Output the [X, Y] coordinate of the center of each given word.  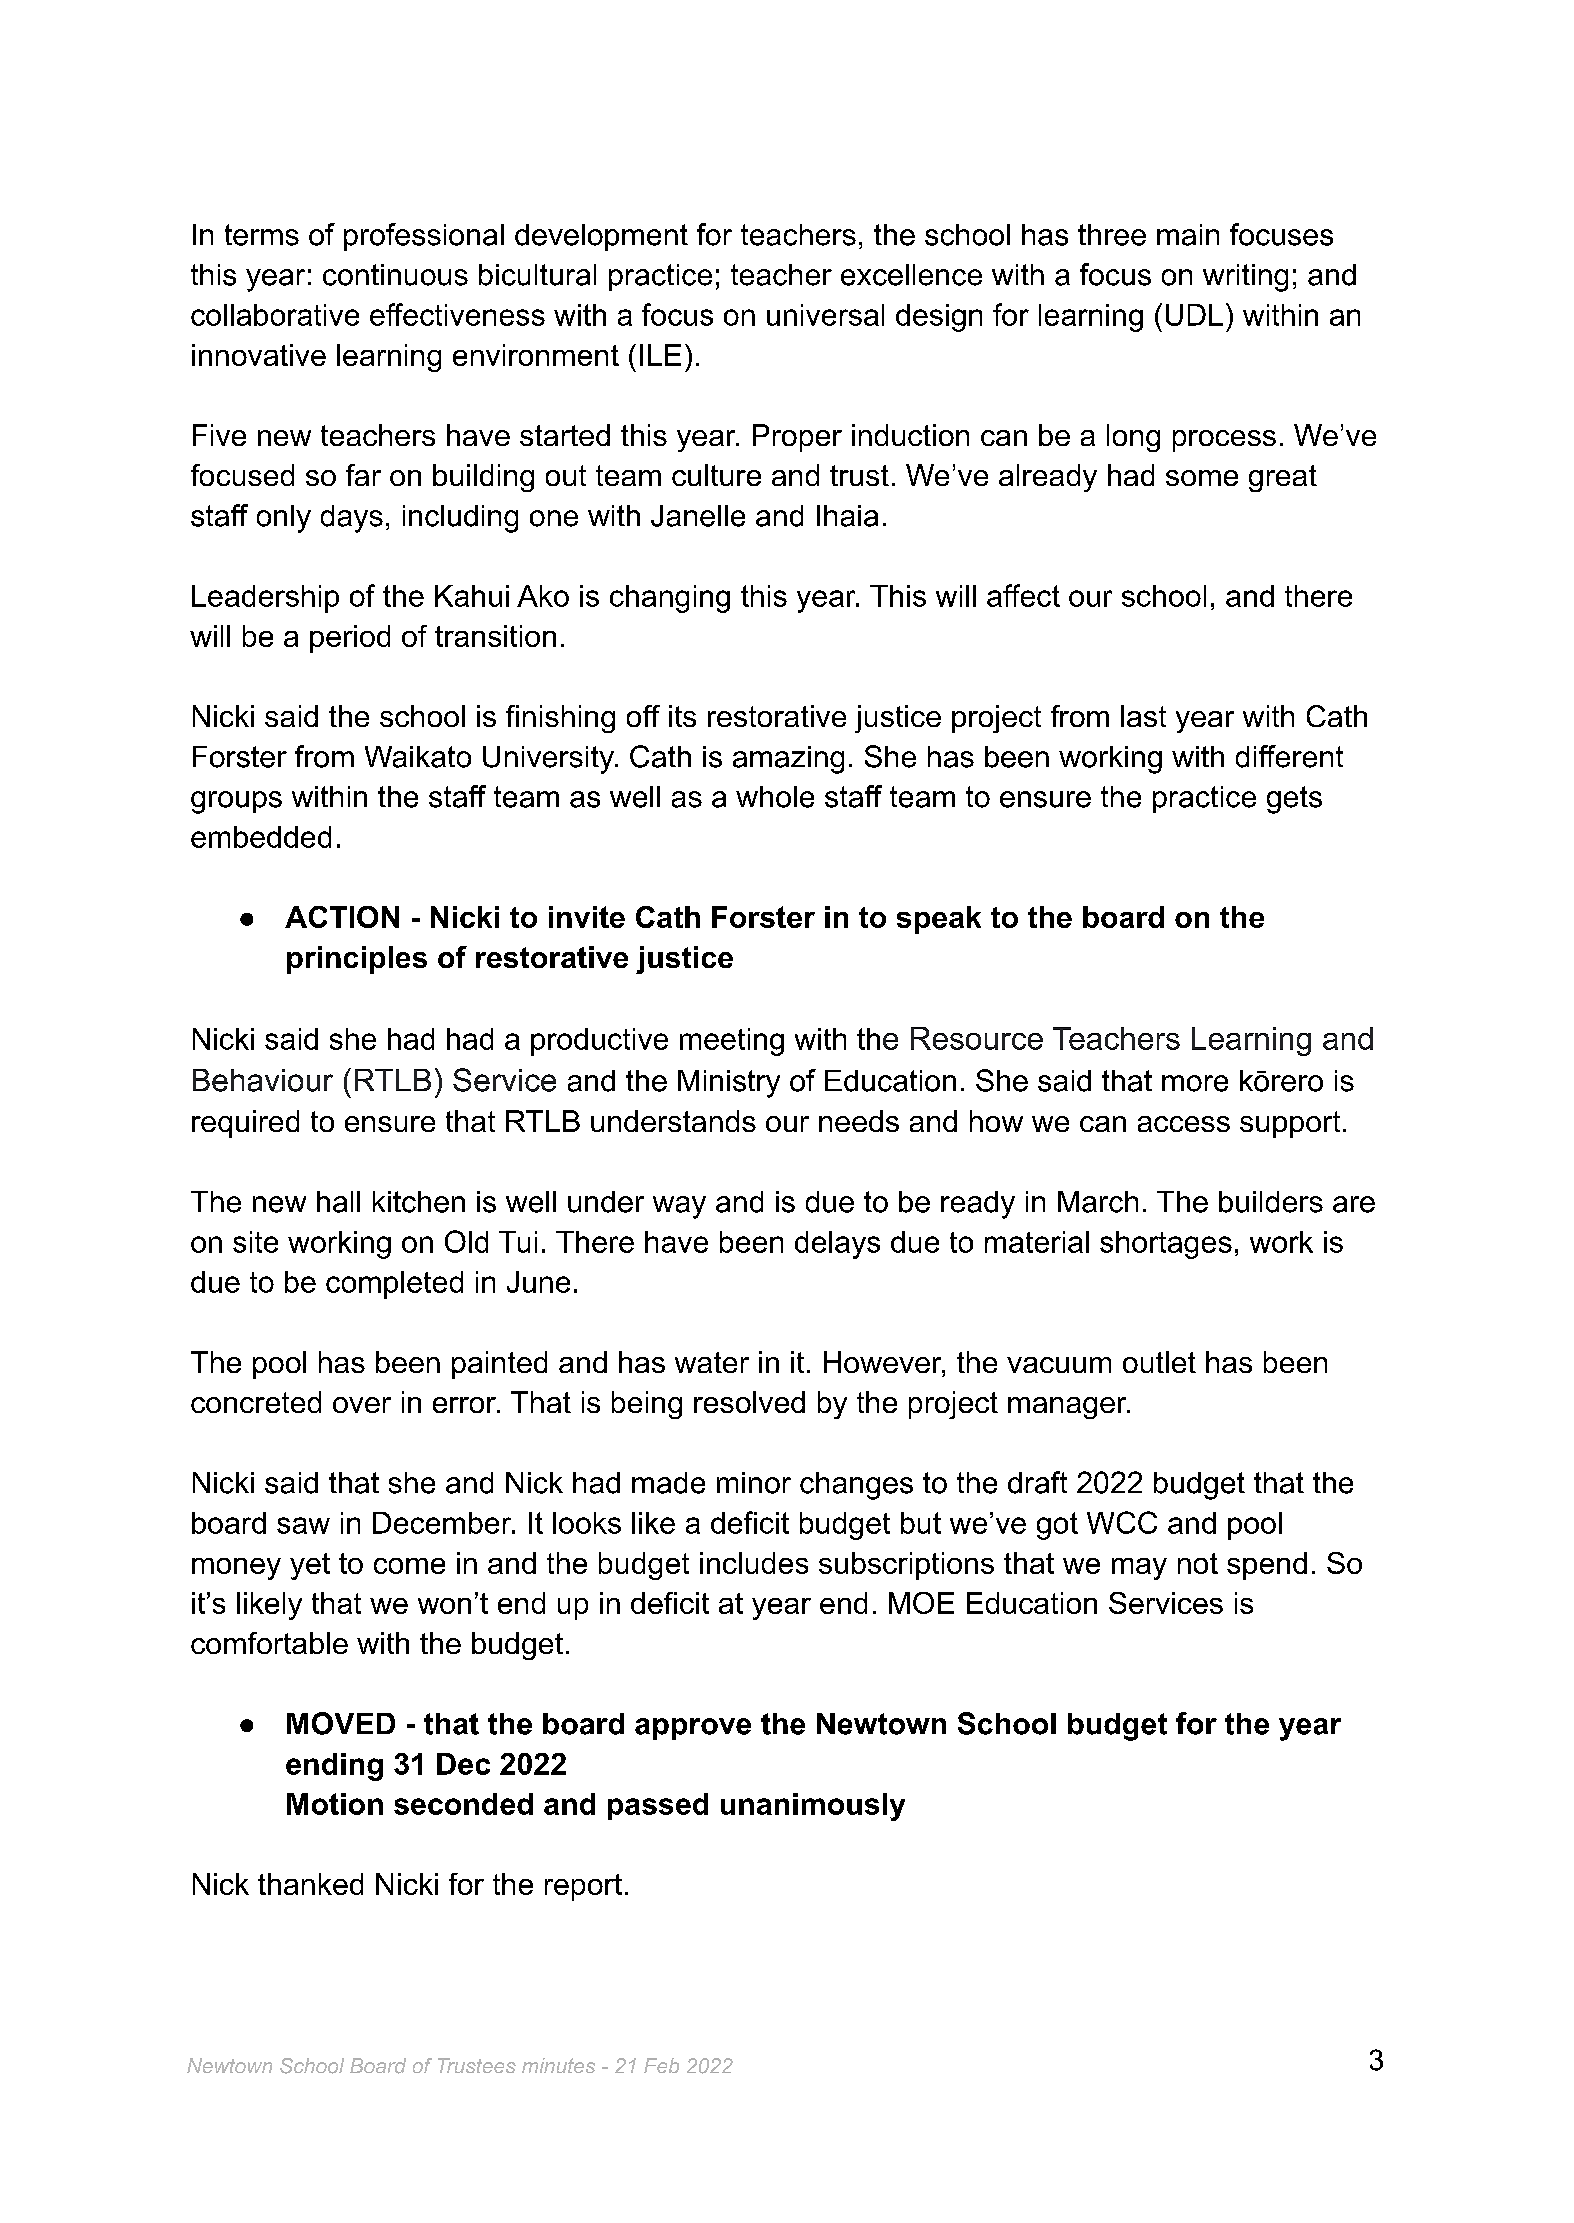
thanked [310, 1884]
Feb [661, 2065]
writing [1245, 278]
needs [859, 1121]
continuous [395, 275]
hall [338, 1202]
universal [825, 315]
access [1184, 1124]
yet [310, 1566]
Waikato [418, 757]
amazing [788, 760]
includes [754, 1563]
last [1143, 716]
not [1198, 1563]
